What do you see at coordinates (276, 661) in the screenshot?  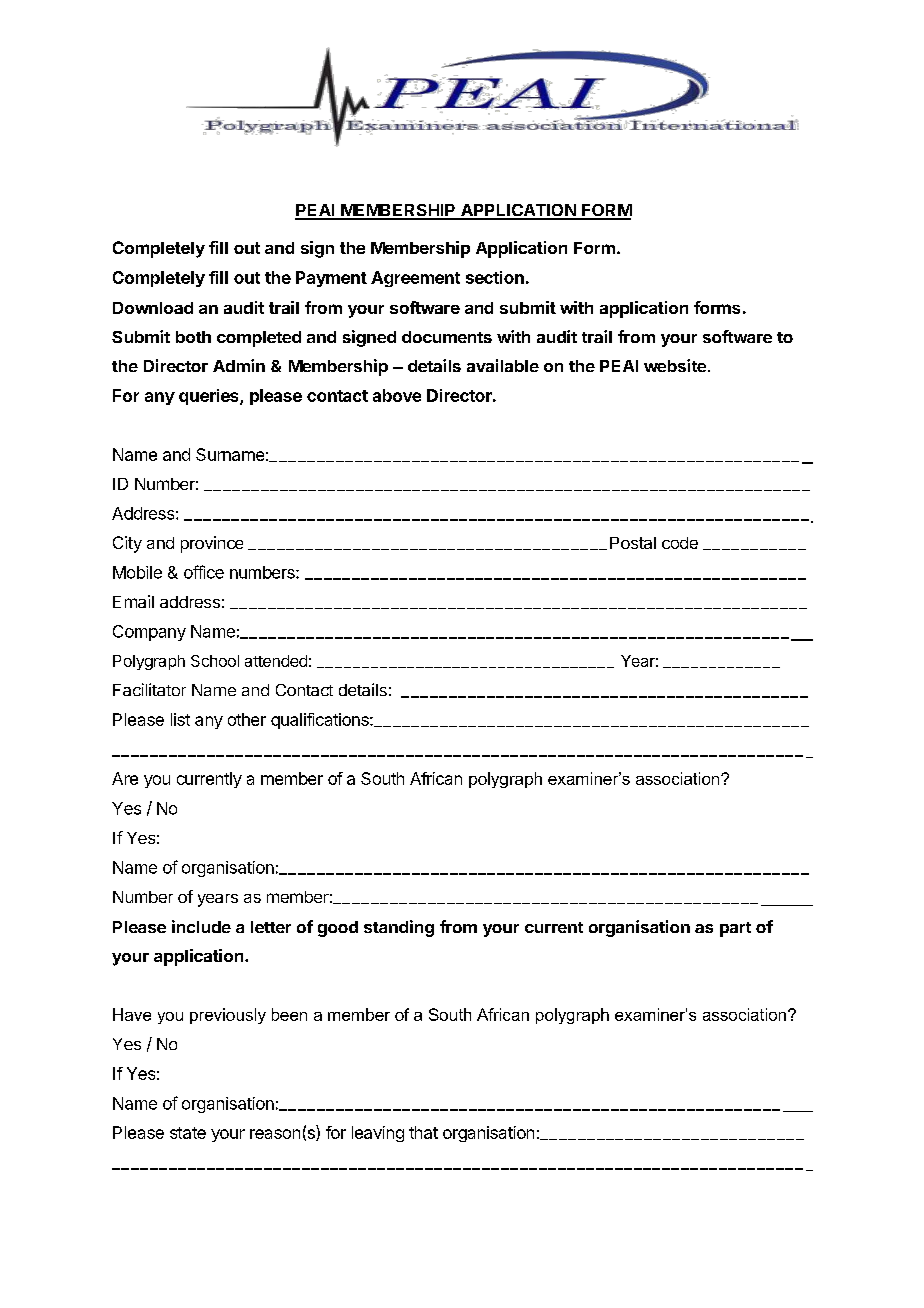 I see `attended` at bounding box center [276, 661].
